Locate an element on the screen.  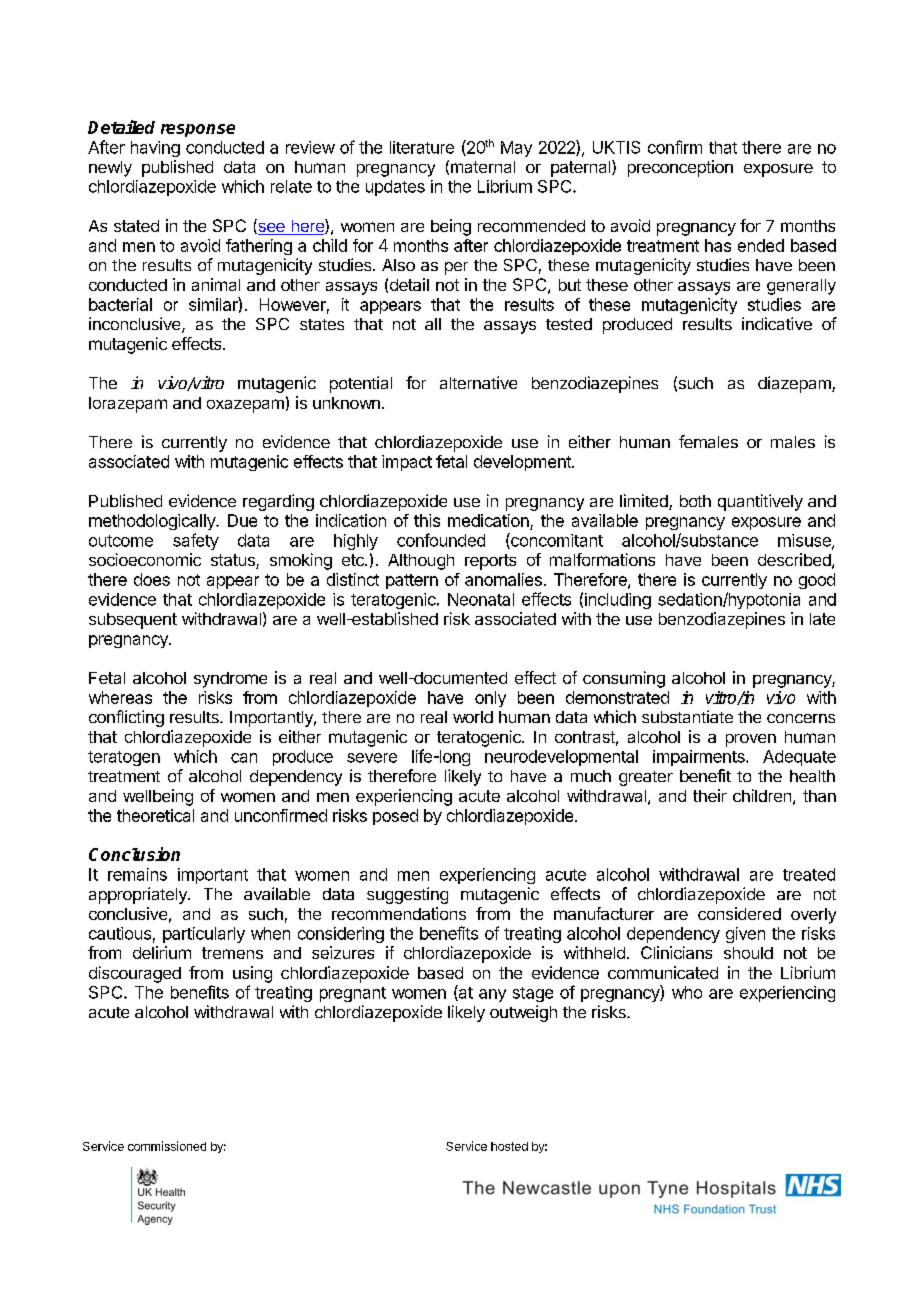
Neonatal is located at coordinates (481, 599).
